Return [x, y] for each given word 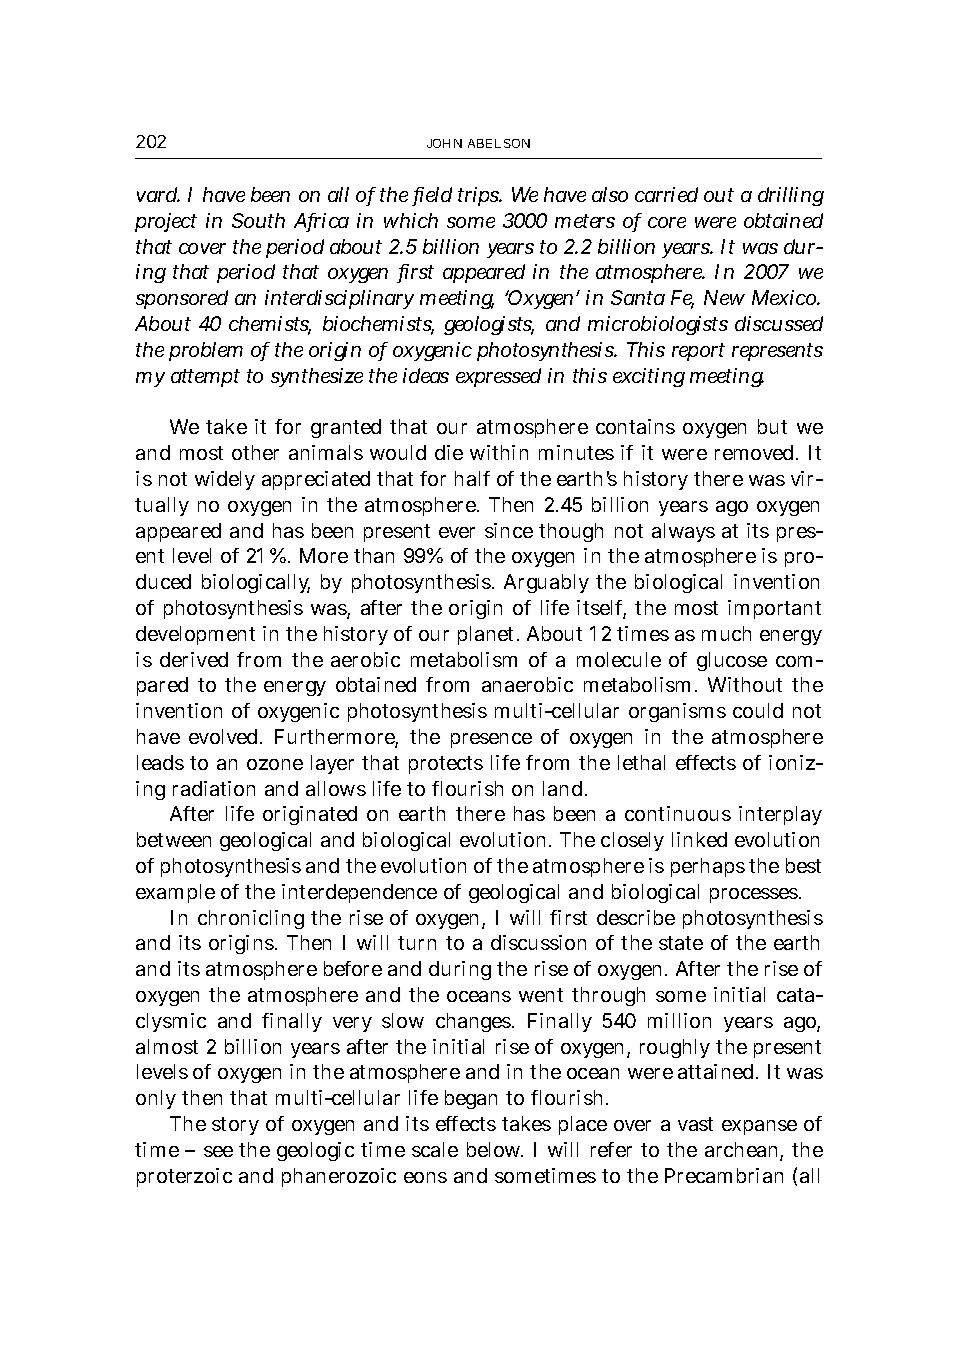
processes [755, 895]
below [495, 1149]
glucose [732, 661]
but [772, 426]
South [258, 220]
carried [666, 194]
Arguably [546, 583]
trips [480, 196]
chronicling [251, 919]
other [255, 452]
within [499, 452]
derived [194, 659]
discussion [538, 942]
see [218, 1151]
